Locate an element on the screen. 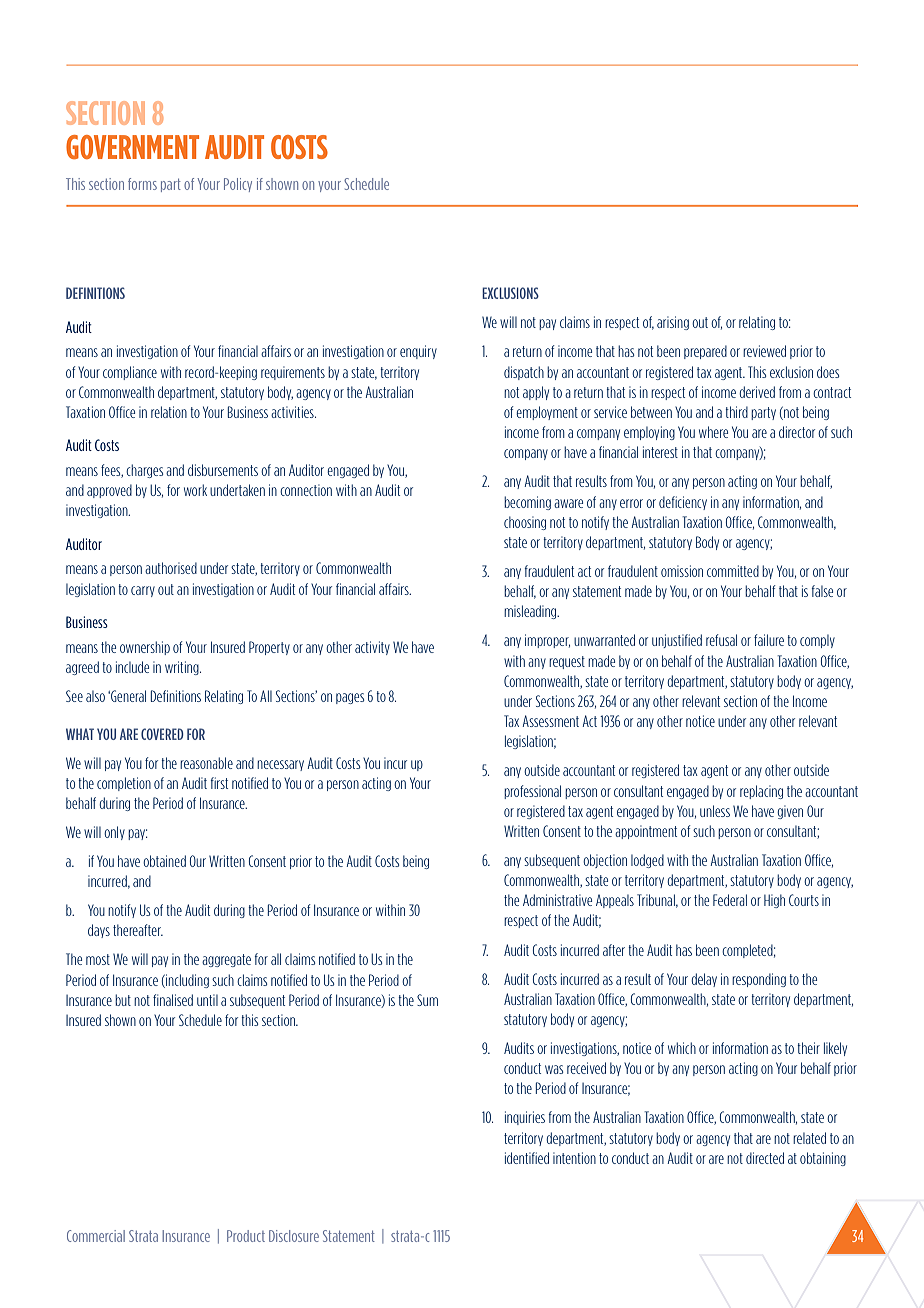  identified is located at coordinates (527, 1158).
